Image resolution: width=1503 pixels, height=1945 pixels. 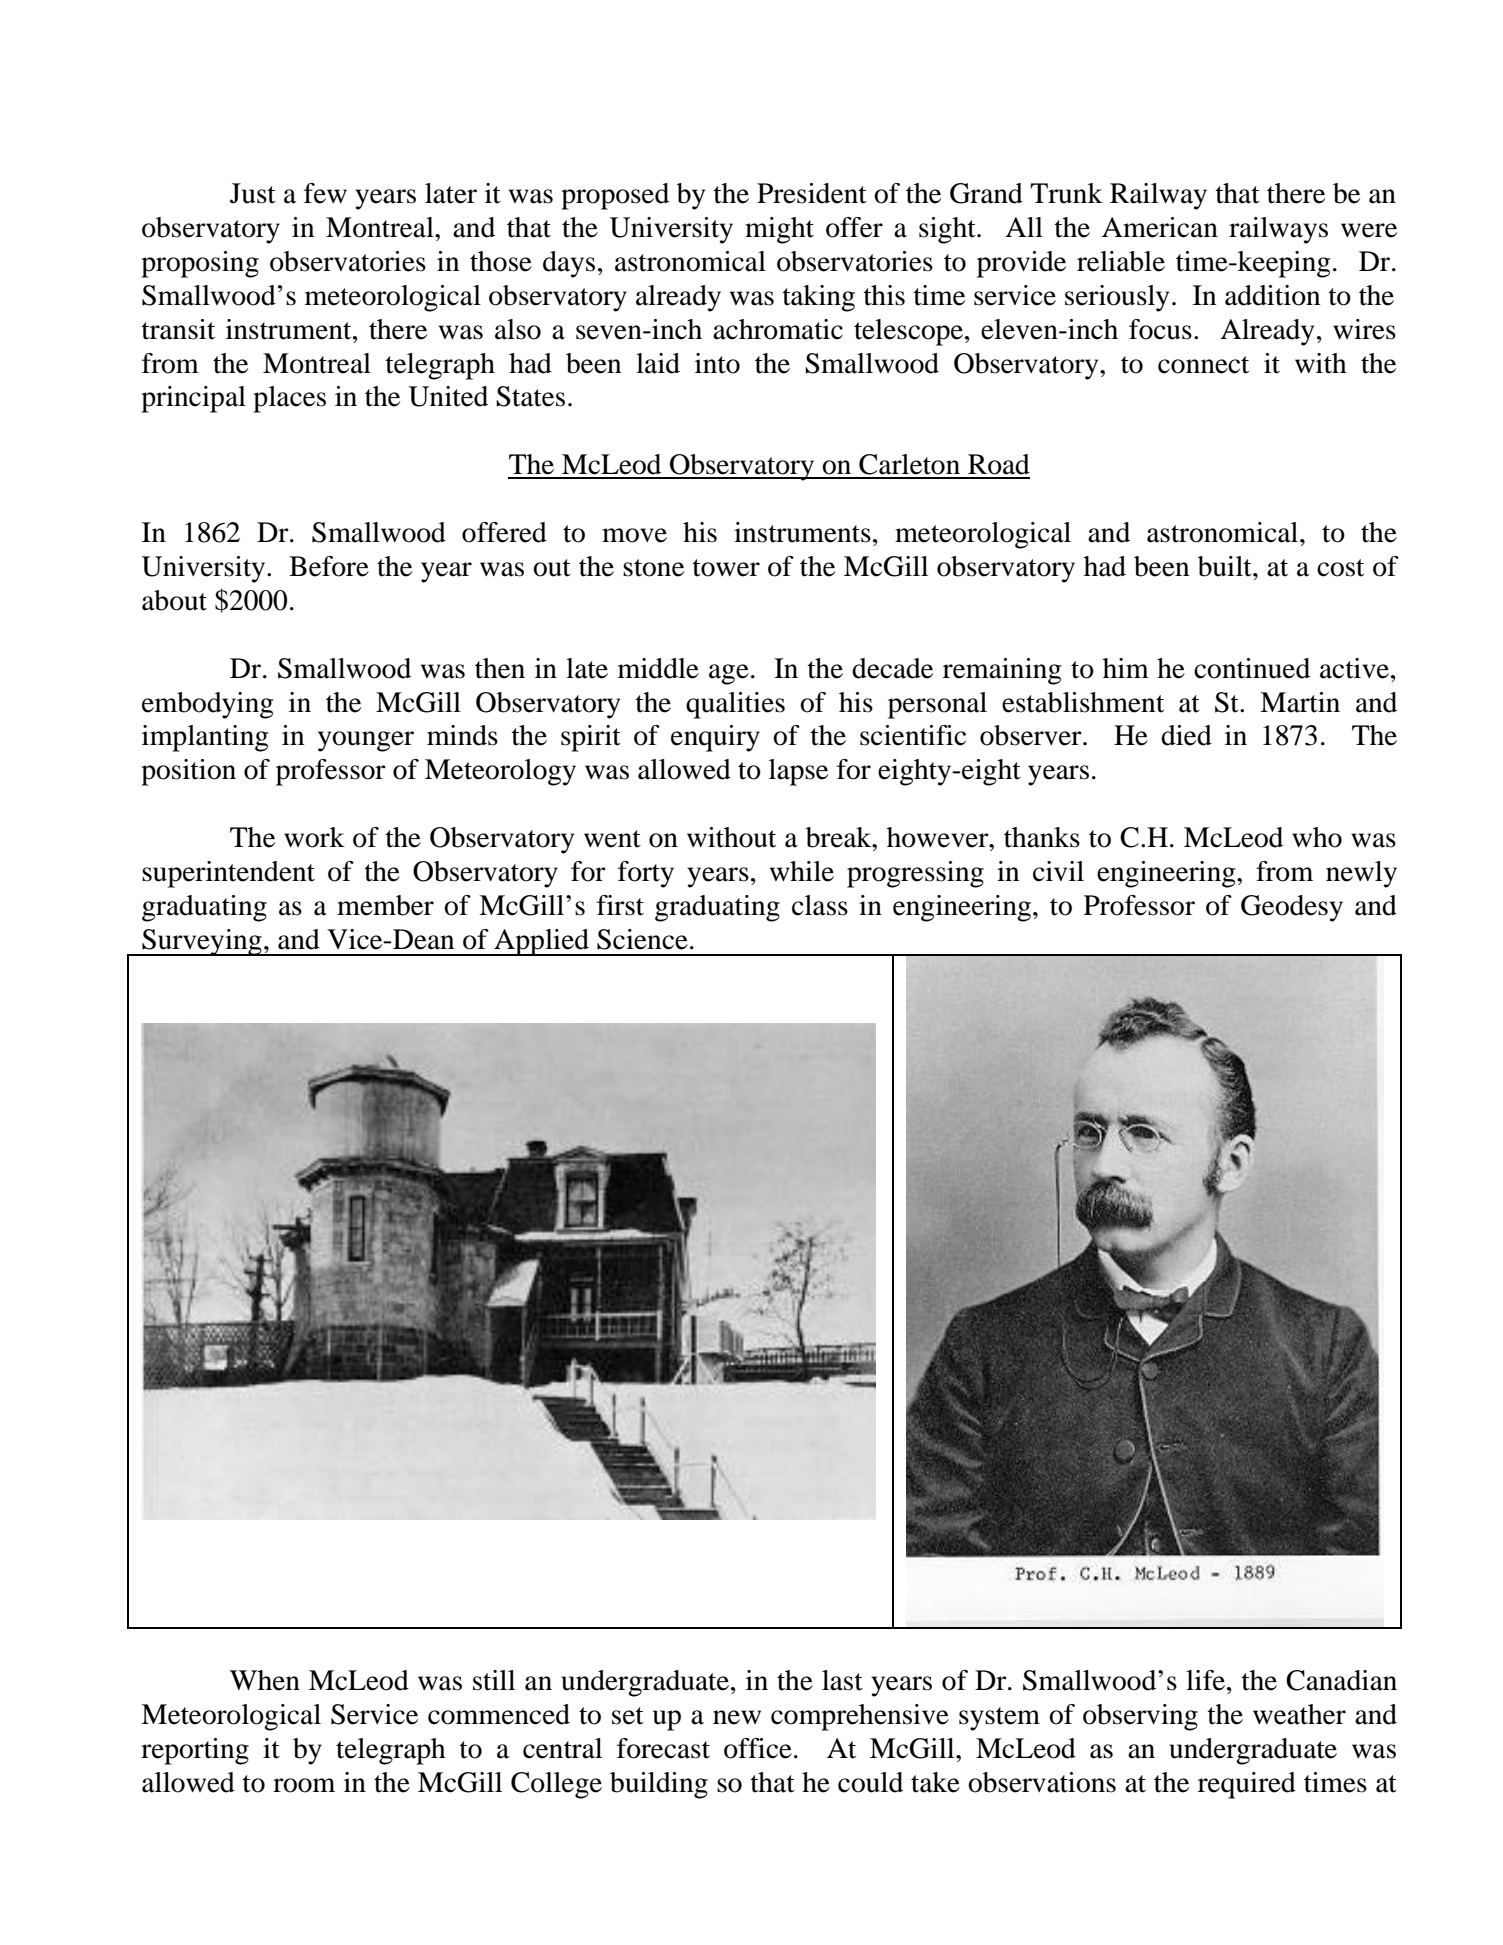 What do you see at coordinates (202, 942) in the screenshot?
I see `Surveying` at bounding box center [202, 942].
